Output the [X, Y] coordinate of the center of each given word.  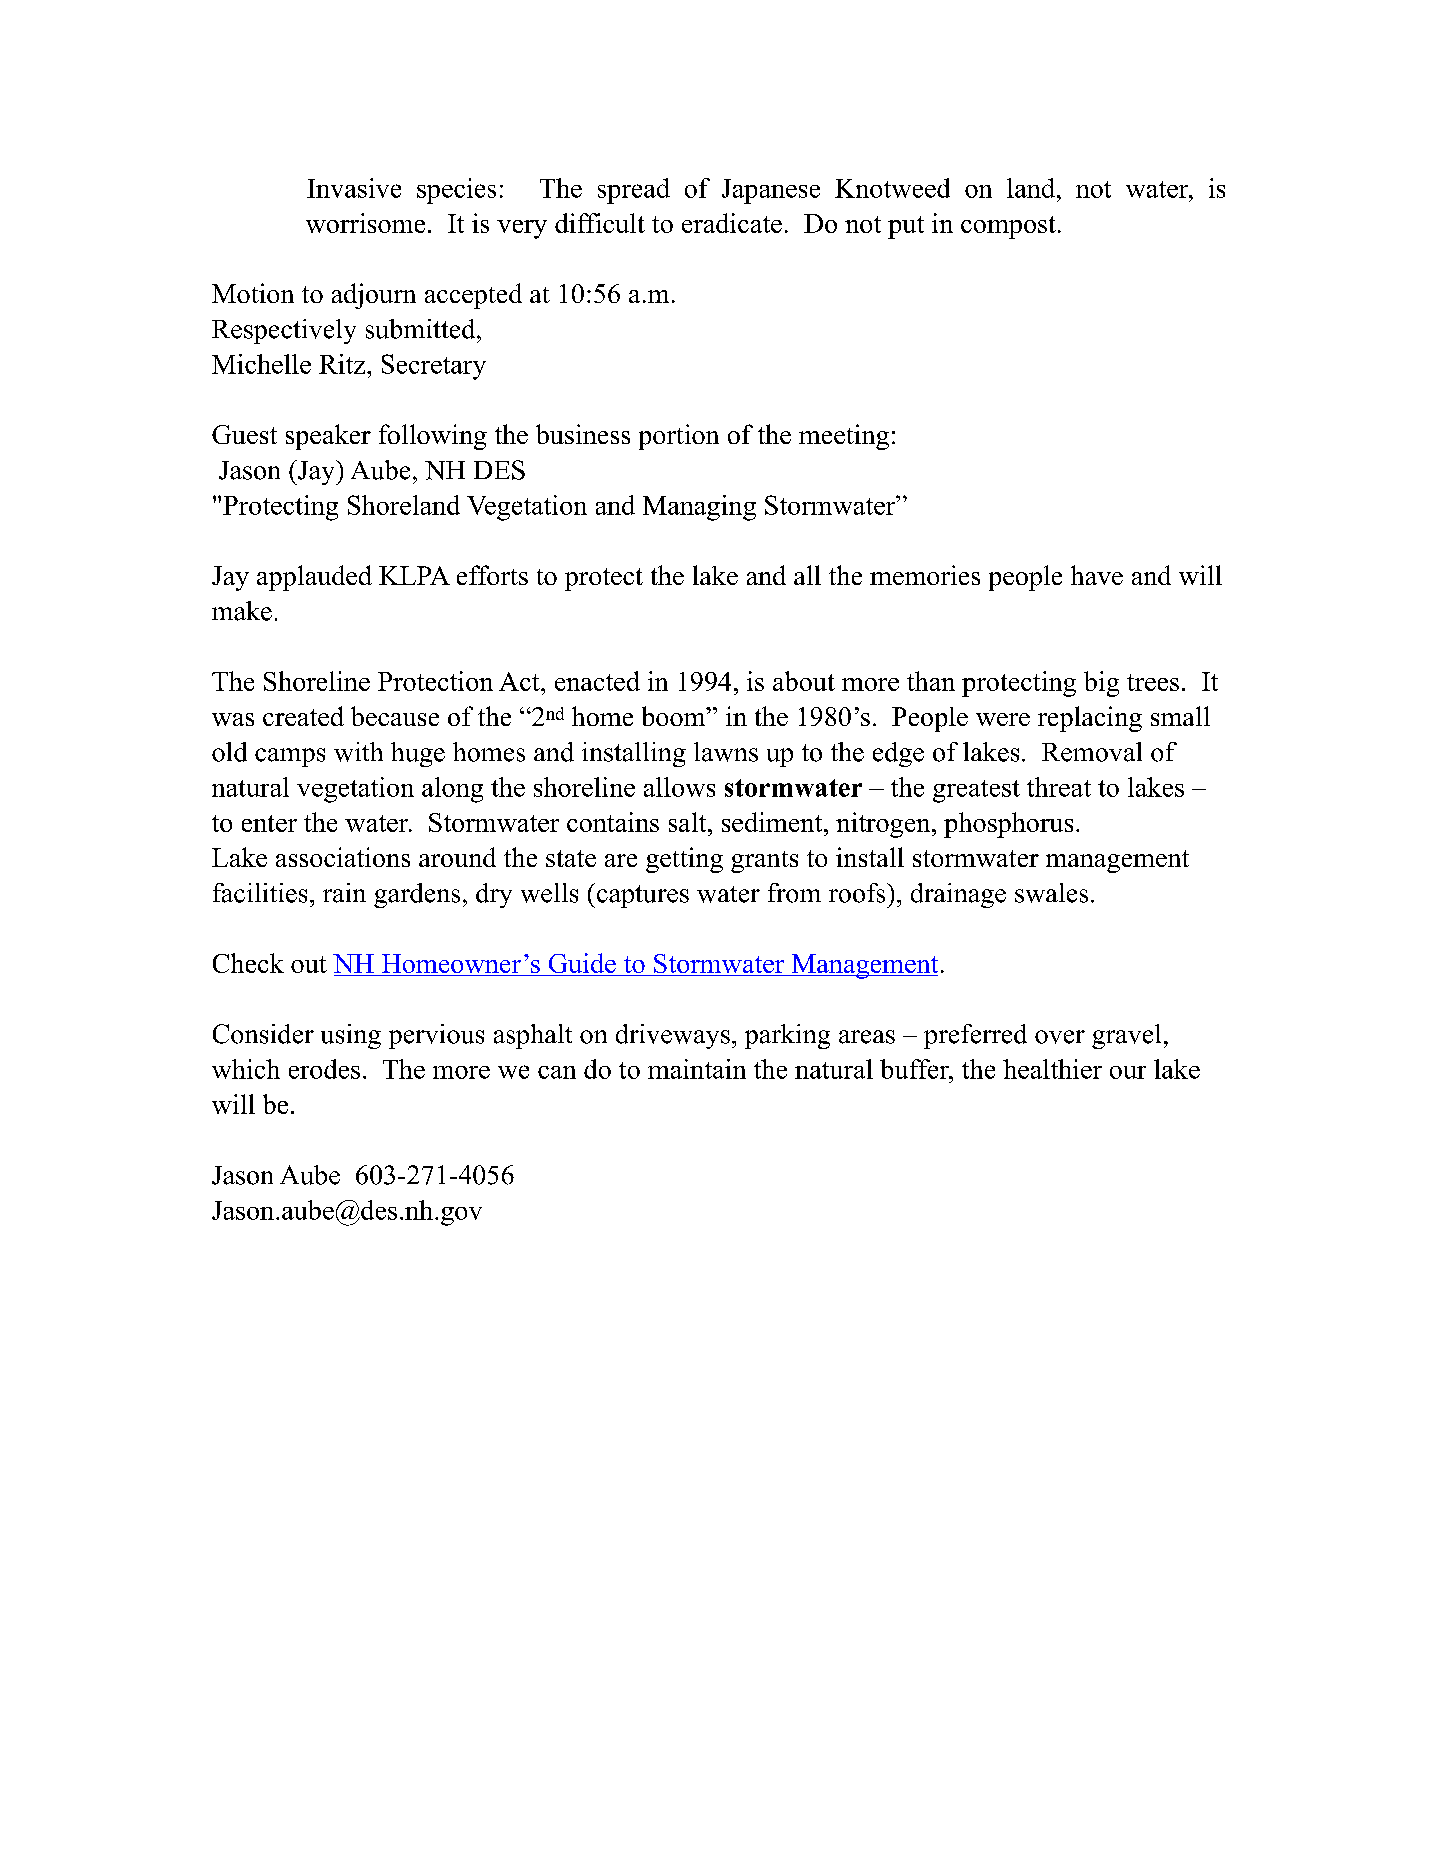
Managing [699, 508]
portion [679, 437]
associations [343, 857]
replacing [1090, 719]
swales [1051, 893]
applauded [314, 578]
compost [1008, 227]
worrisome [365, 223]
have [1097, 575]
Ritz [343, 364]
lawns [726, 752]
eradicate [732, 223]
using [351, 1036]
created [303, 716]
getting [684, 860]
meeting [844, 437]
